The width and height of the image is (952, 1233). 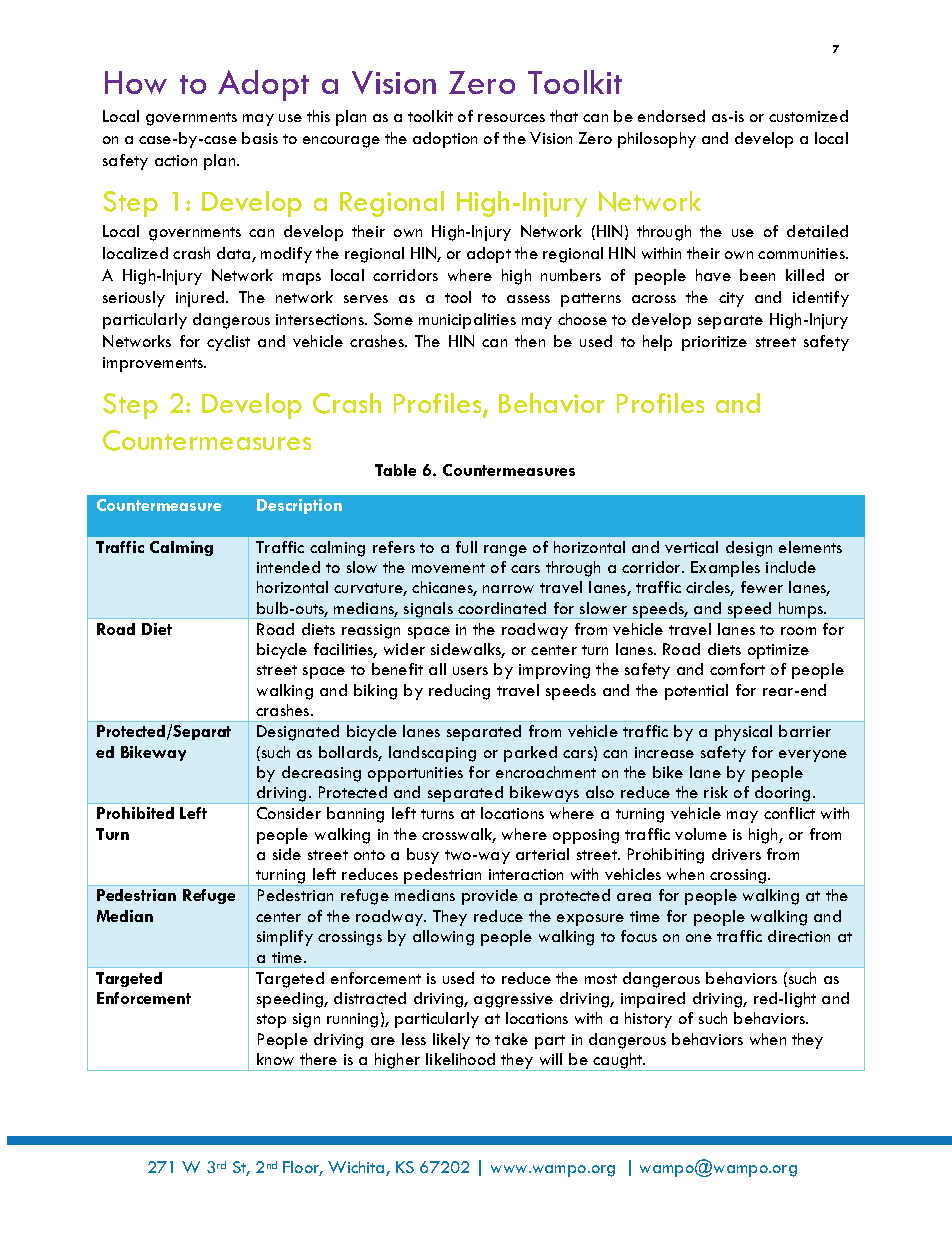 What do you see at coordinates (395, 470) in the image?
I see `Table` at bounding box center [395, 470].
